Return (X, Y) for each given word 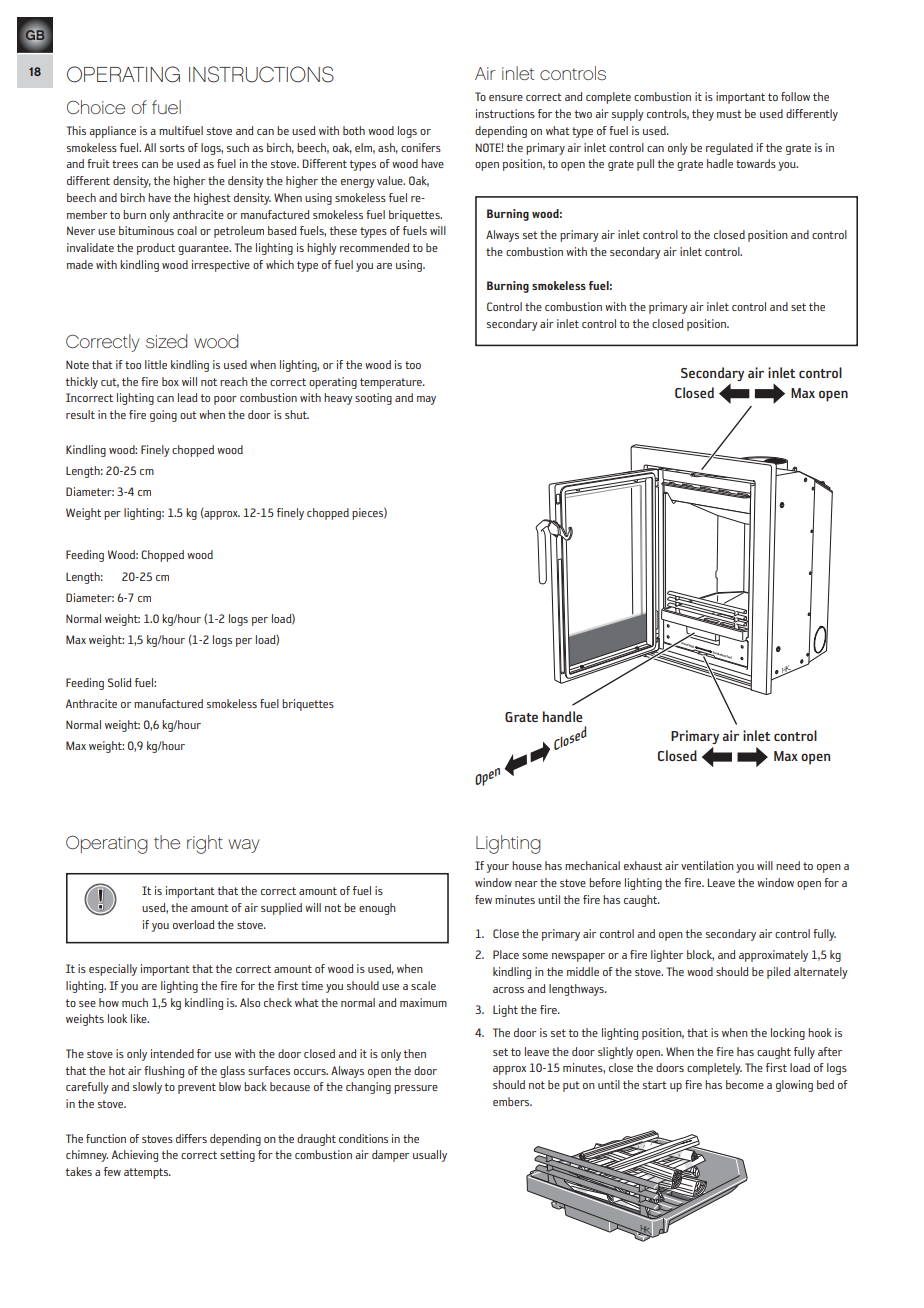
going (163, 416)
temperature (392, 383)
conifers (421, 147)
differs (191, 1138)
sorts (172, 148)
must (729, 114)
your (498, 868)
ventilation (707, 865)
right (205, 844)
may (426, 400)
